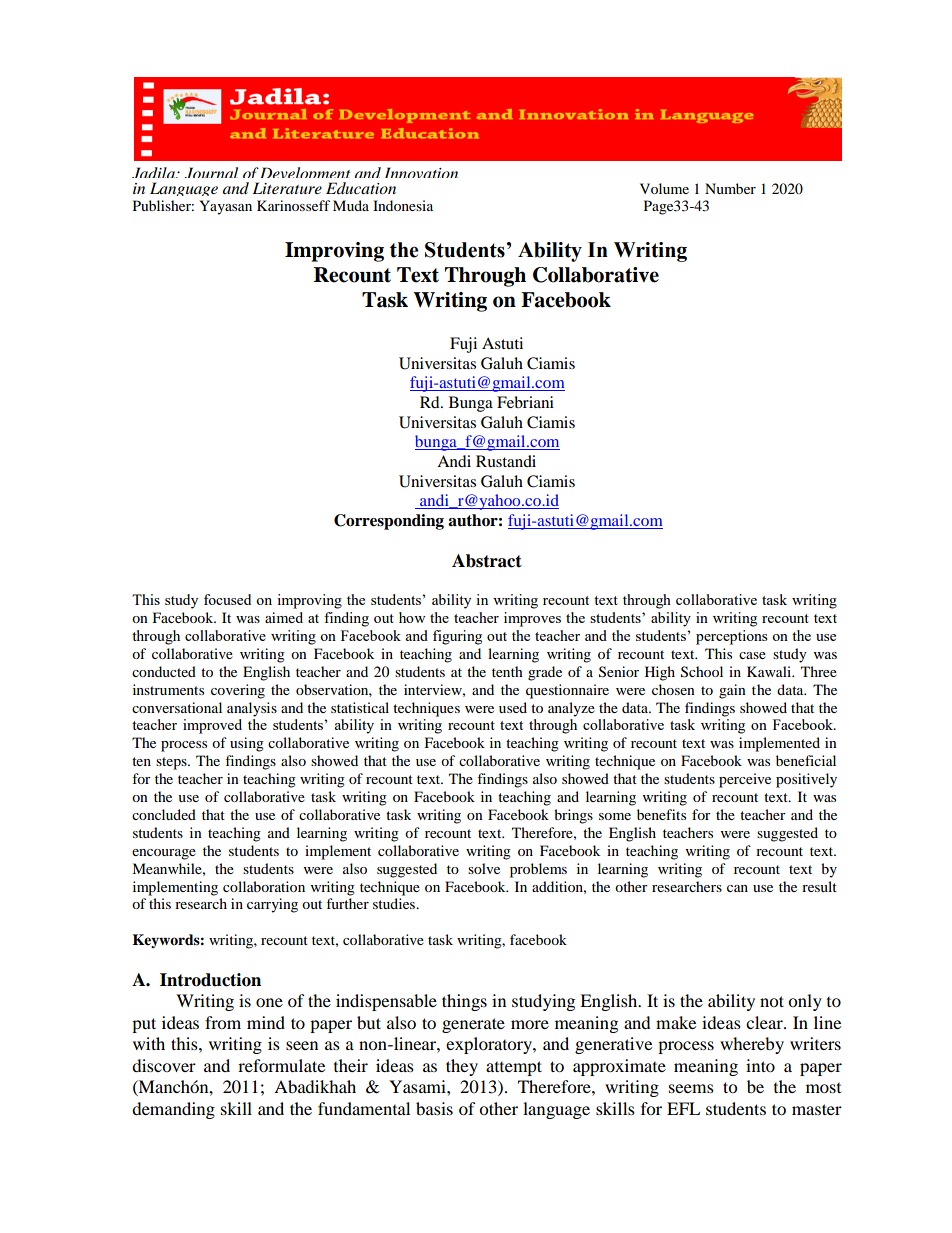 The width and height of the image is (952, 1233). Describe the element at coordinates (731, 637) in the image. I see `perceptions` at that location.
